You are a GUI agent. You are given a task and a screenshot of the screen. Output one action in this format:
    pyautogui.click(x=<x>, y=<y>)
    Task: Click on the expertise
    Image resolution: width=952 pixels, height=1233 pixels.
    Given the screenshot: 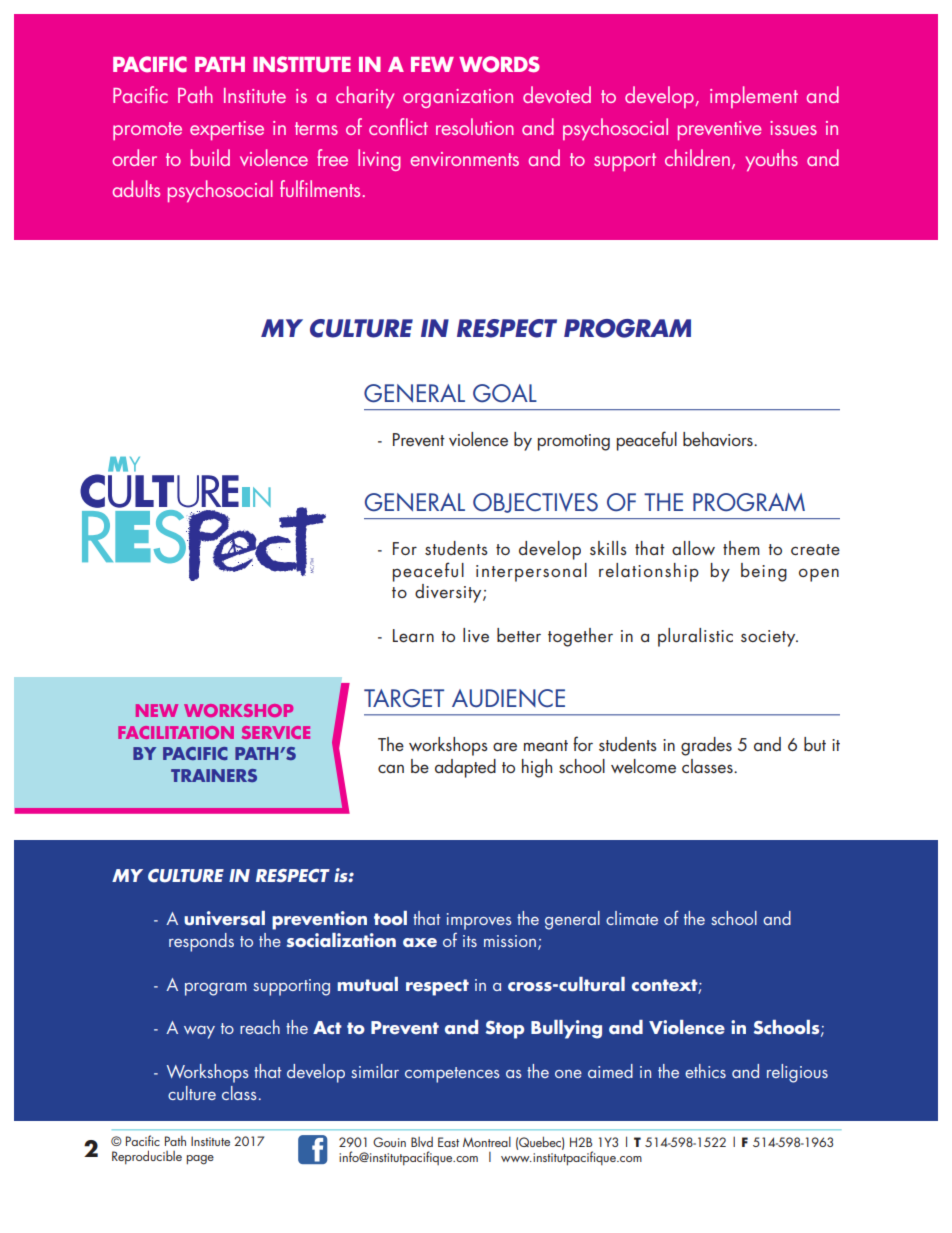 What is the action you would take?
    pyautogui.click(x=227, y=130)
